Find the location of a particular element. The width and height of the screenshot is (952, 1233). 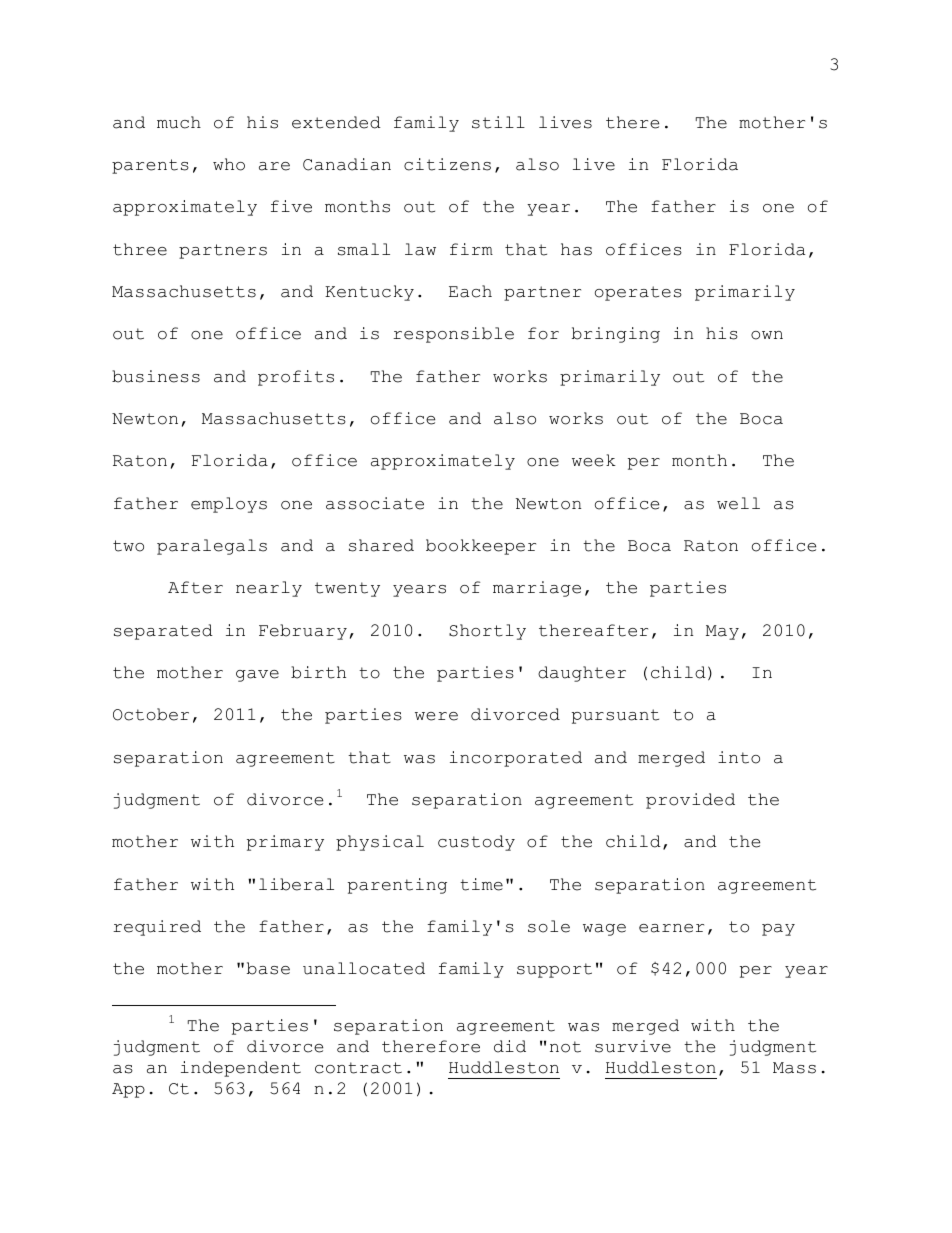

responsible is located at coordinates (453, 335).
